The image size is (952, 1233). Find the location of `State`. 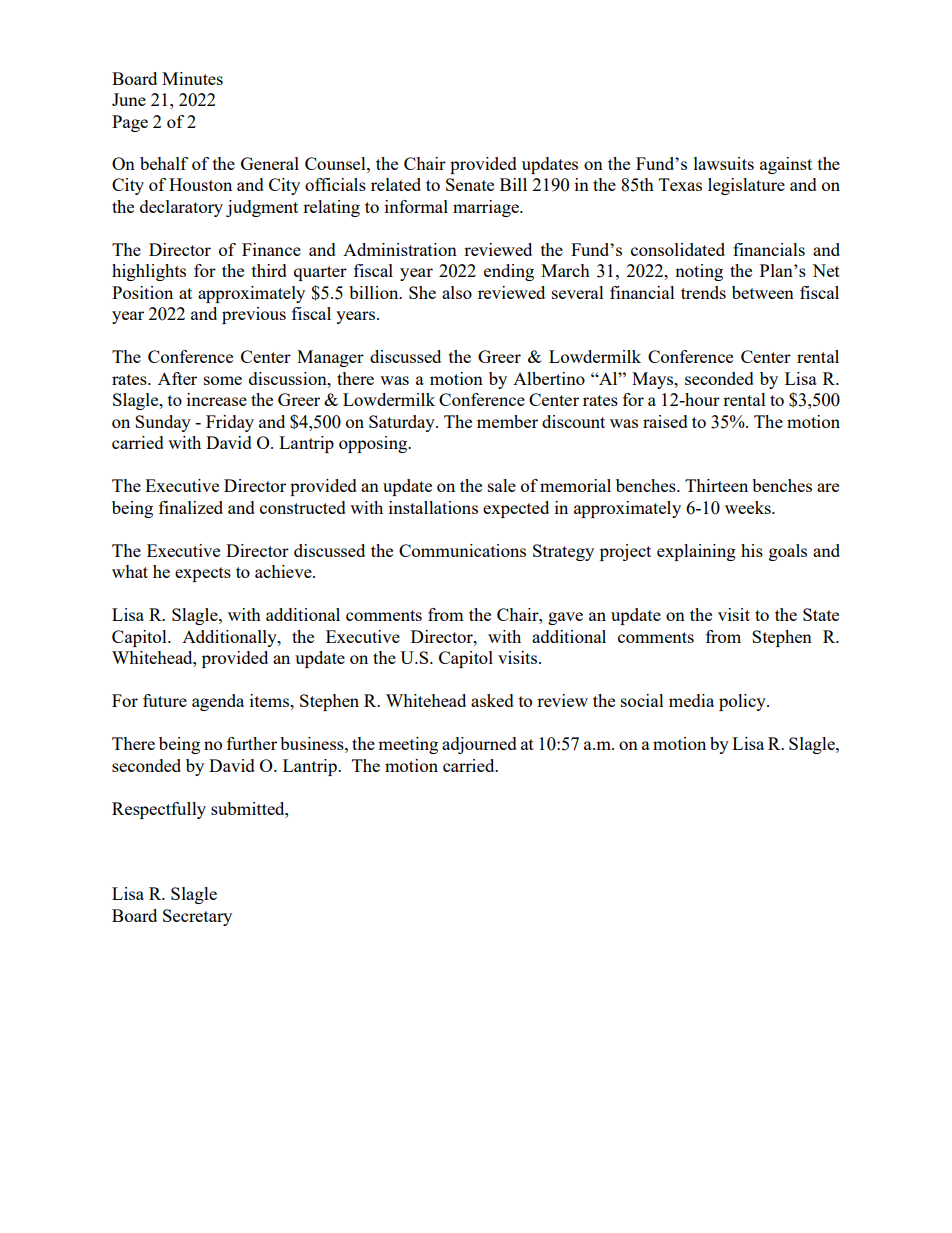

State is located at coordinates (821, 614).
